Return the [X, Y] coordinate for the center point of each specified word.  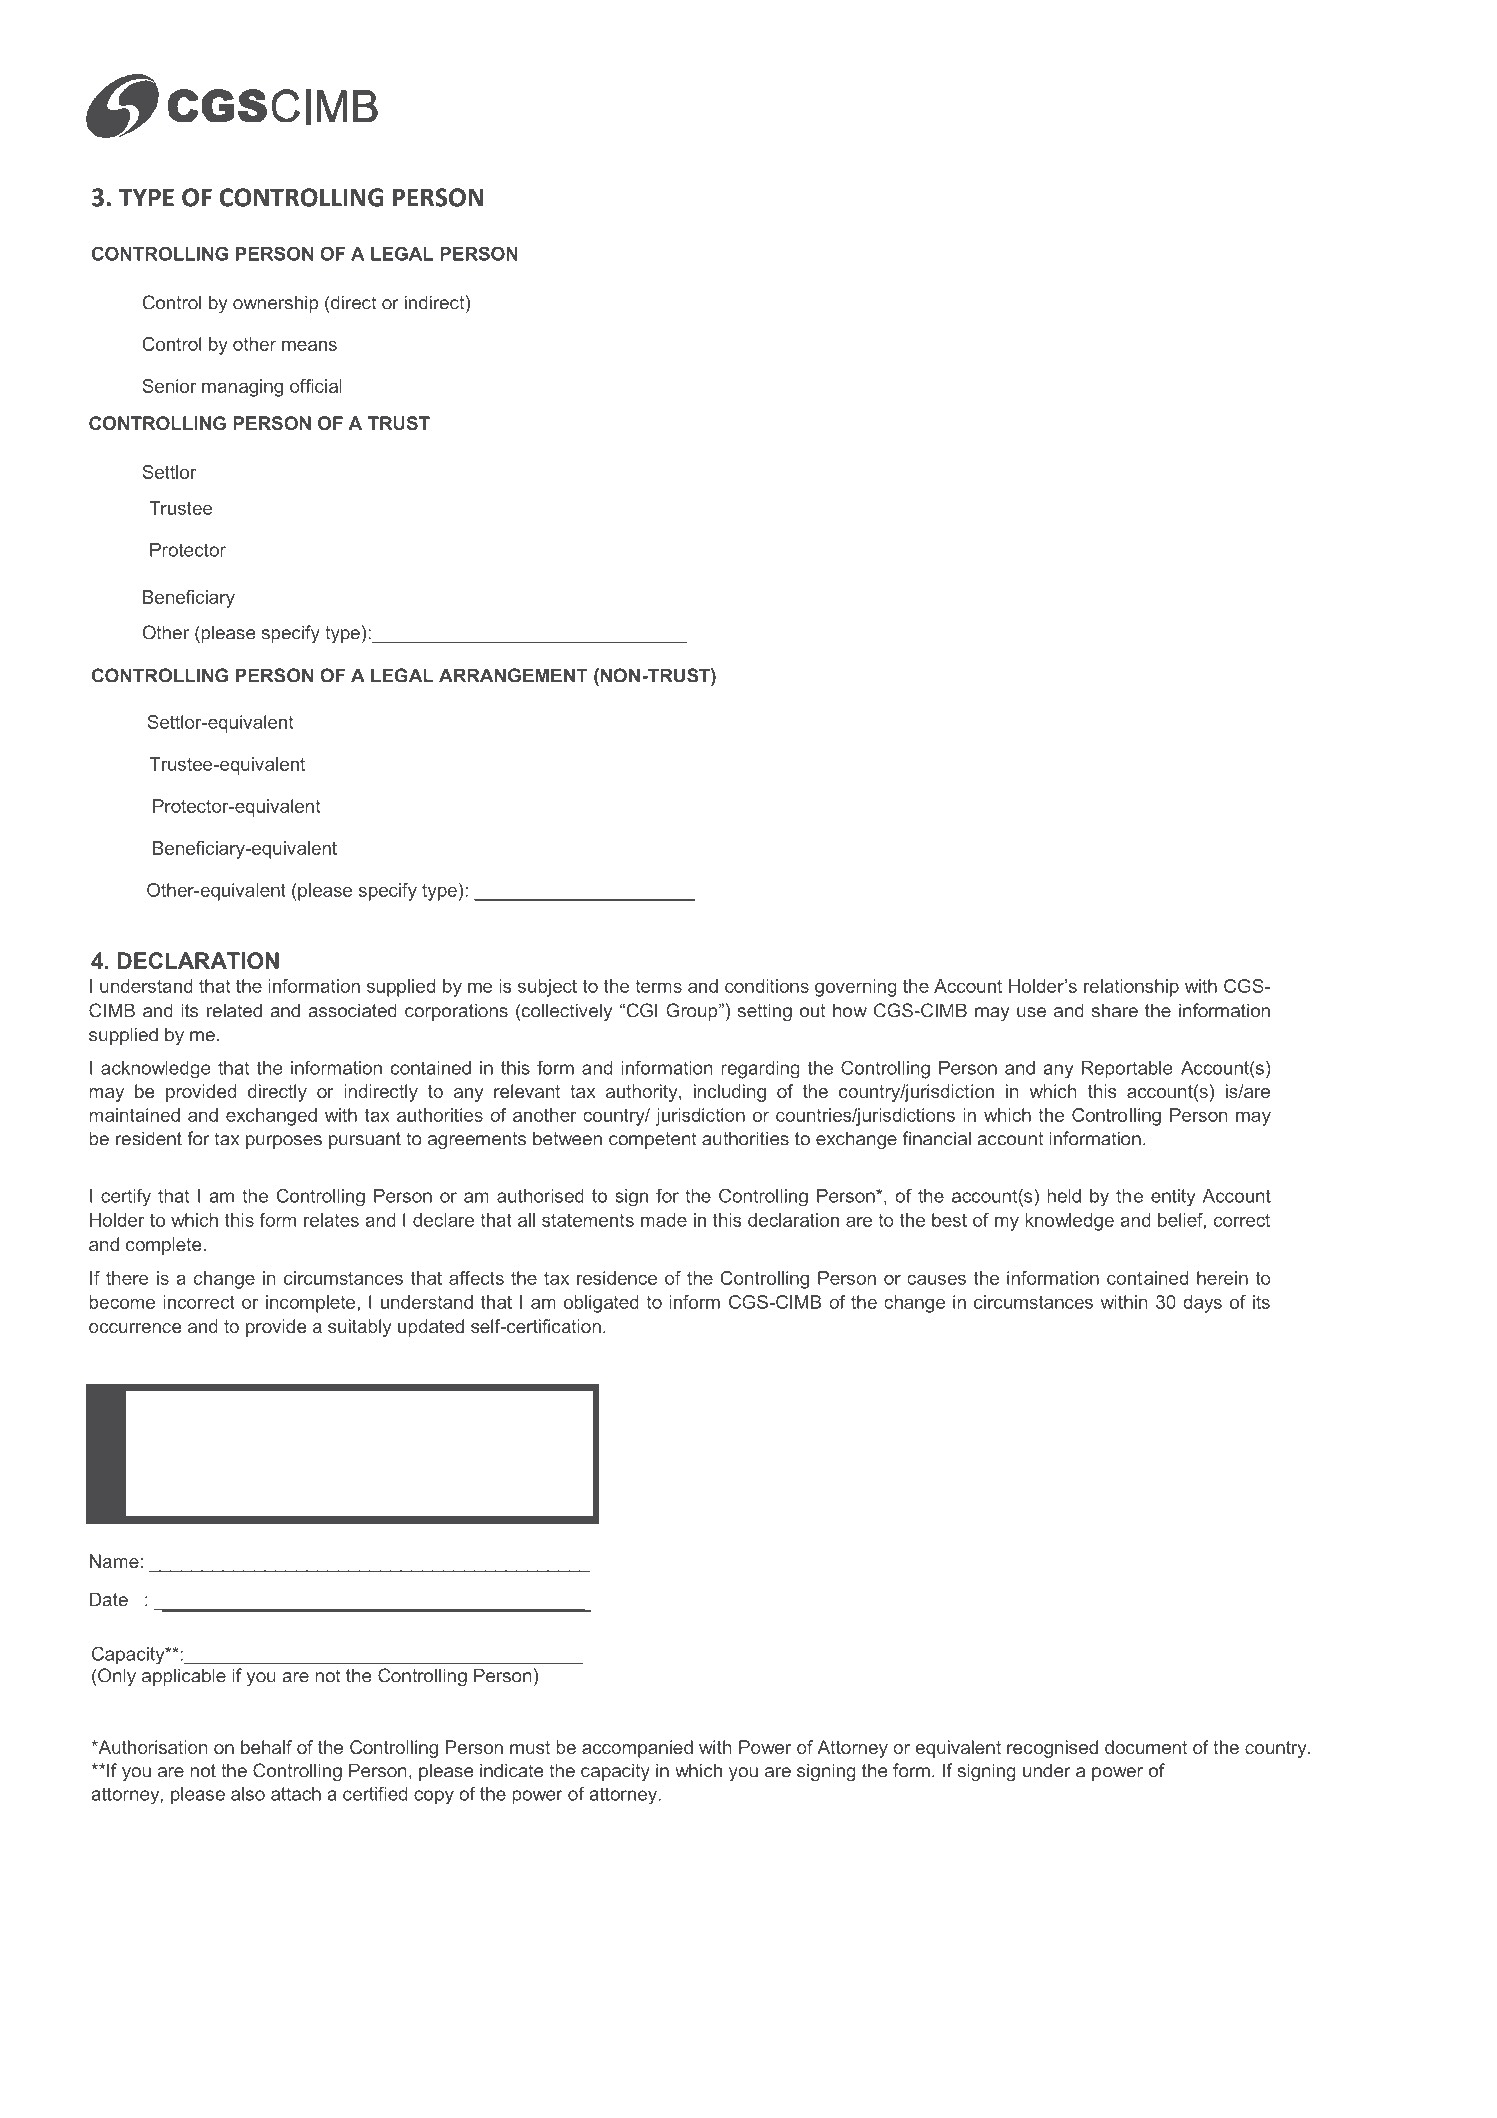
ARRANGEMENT [513, 675]
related [234, 1010]
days [1202, 1304]
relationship [1131, 988]
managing [242, 388]
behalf [266, 1747]
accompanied [637, 1749]
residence [617, 1278]
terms [658, 986]
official [316, 386]
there [127, 1278]
